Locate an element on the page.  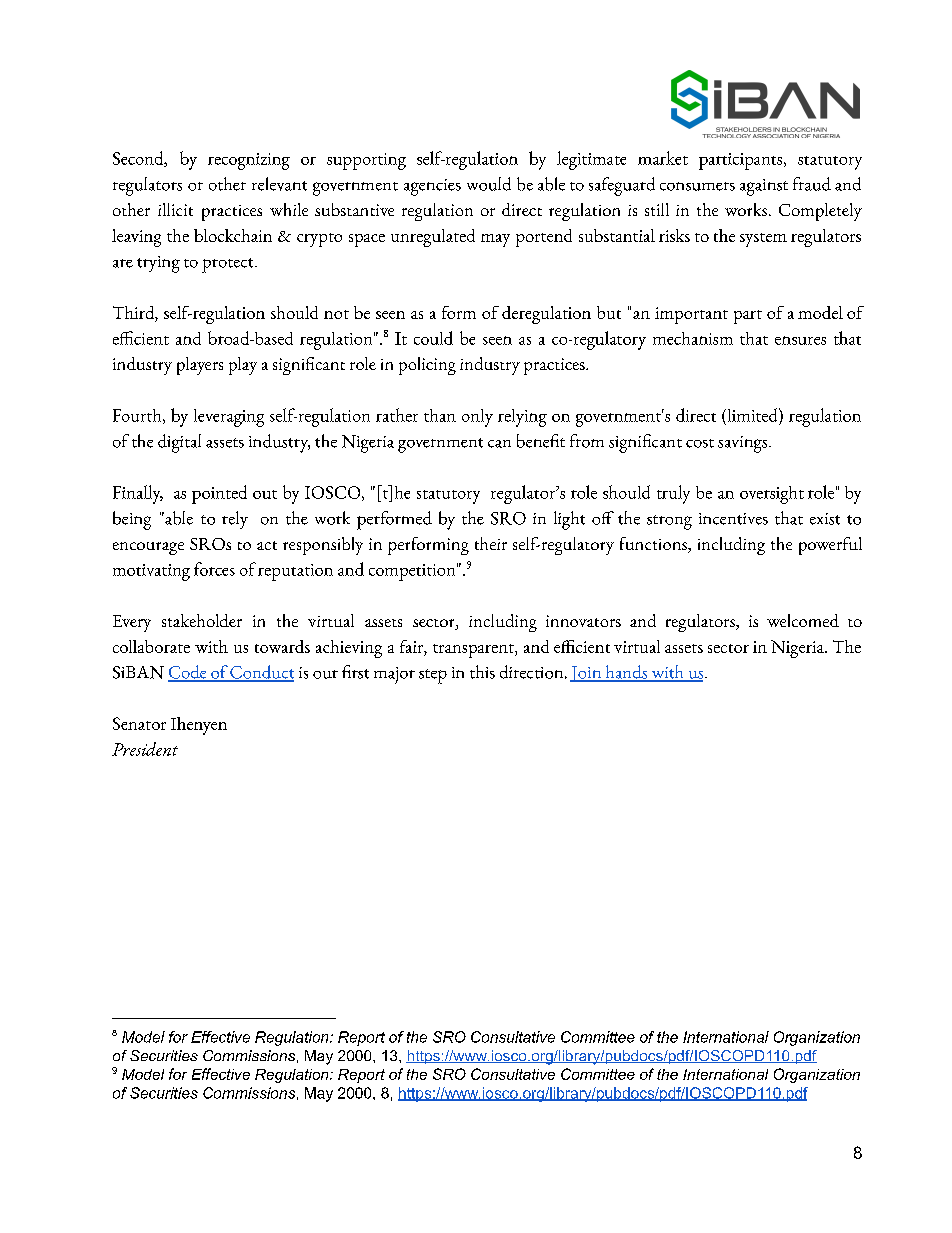
savings is located at coordinates (744, 444).
